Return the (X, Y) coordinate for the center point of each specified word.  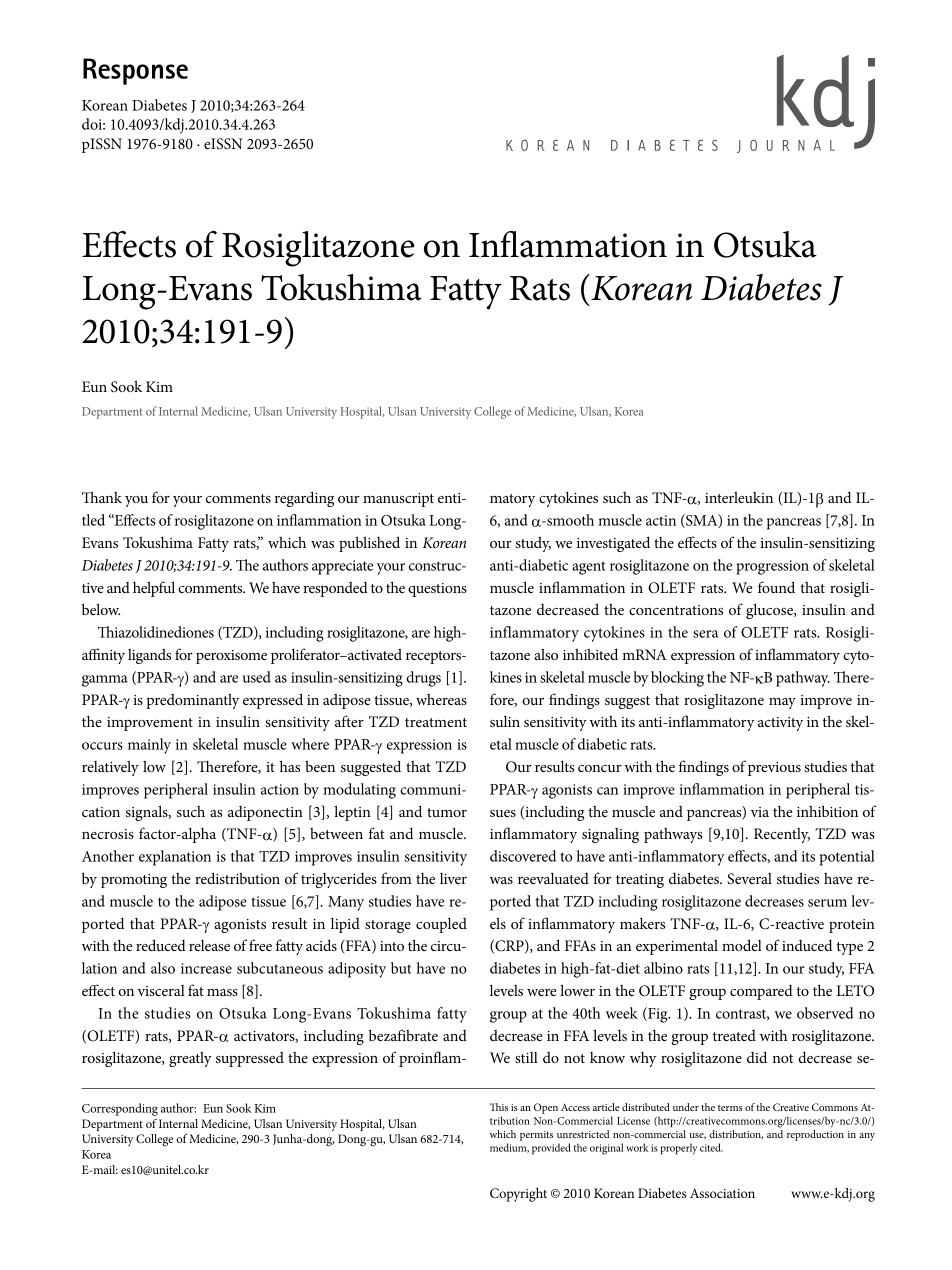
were (541, 992)
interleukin (739, 497)
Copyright (518, 1195)
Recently (782, 835)
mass (222, 992)
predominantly (192, 701)
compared (761, 992)
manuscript (398, 500)
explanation (175, 858)
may (782, 703)
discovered (523, 856)
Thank (102, 497)
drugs (423, 679)
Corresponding (120, 1109)
